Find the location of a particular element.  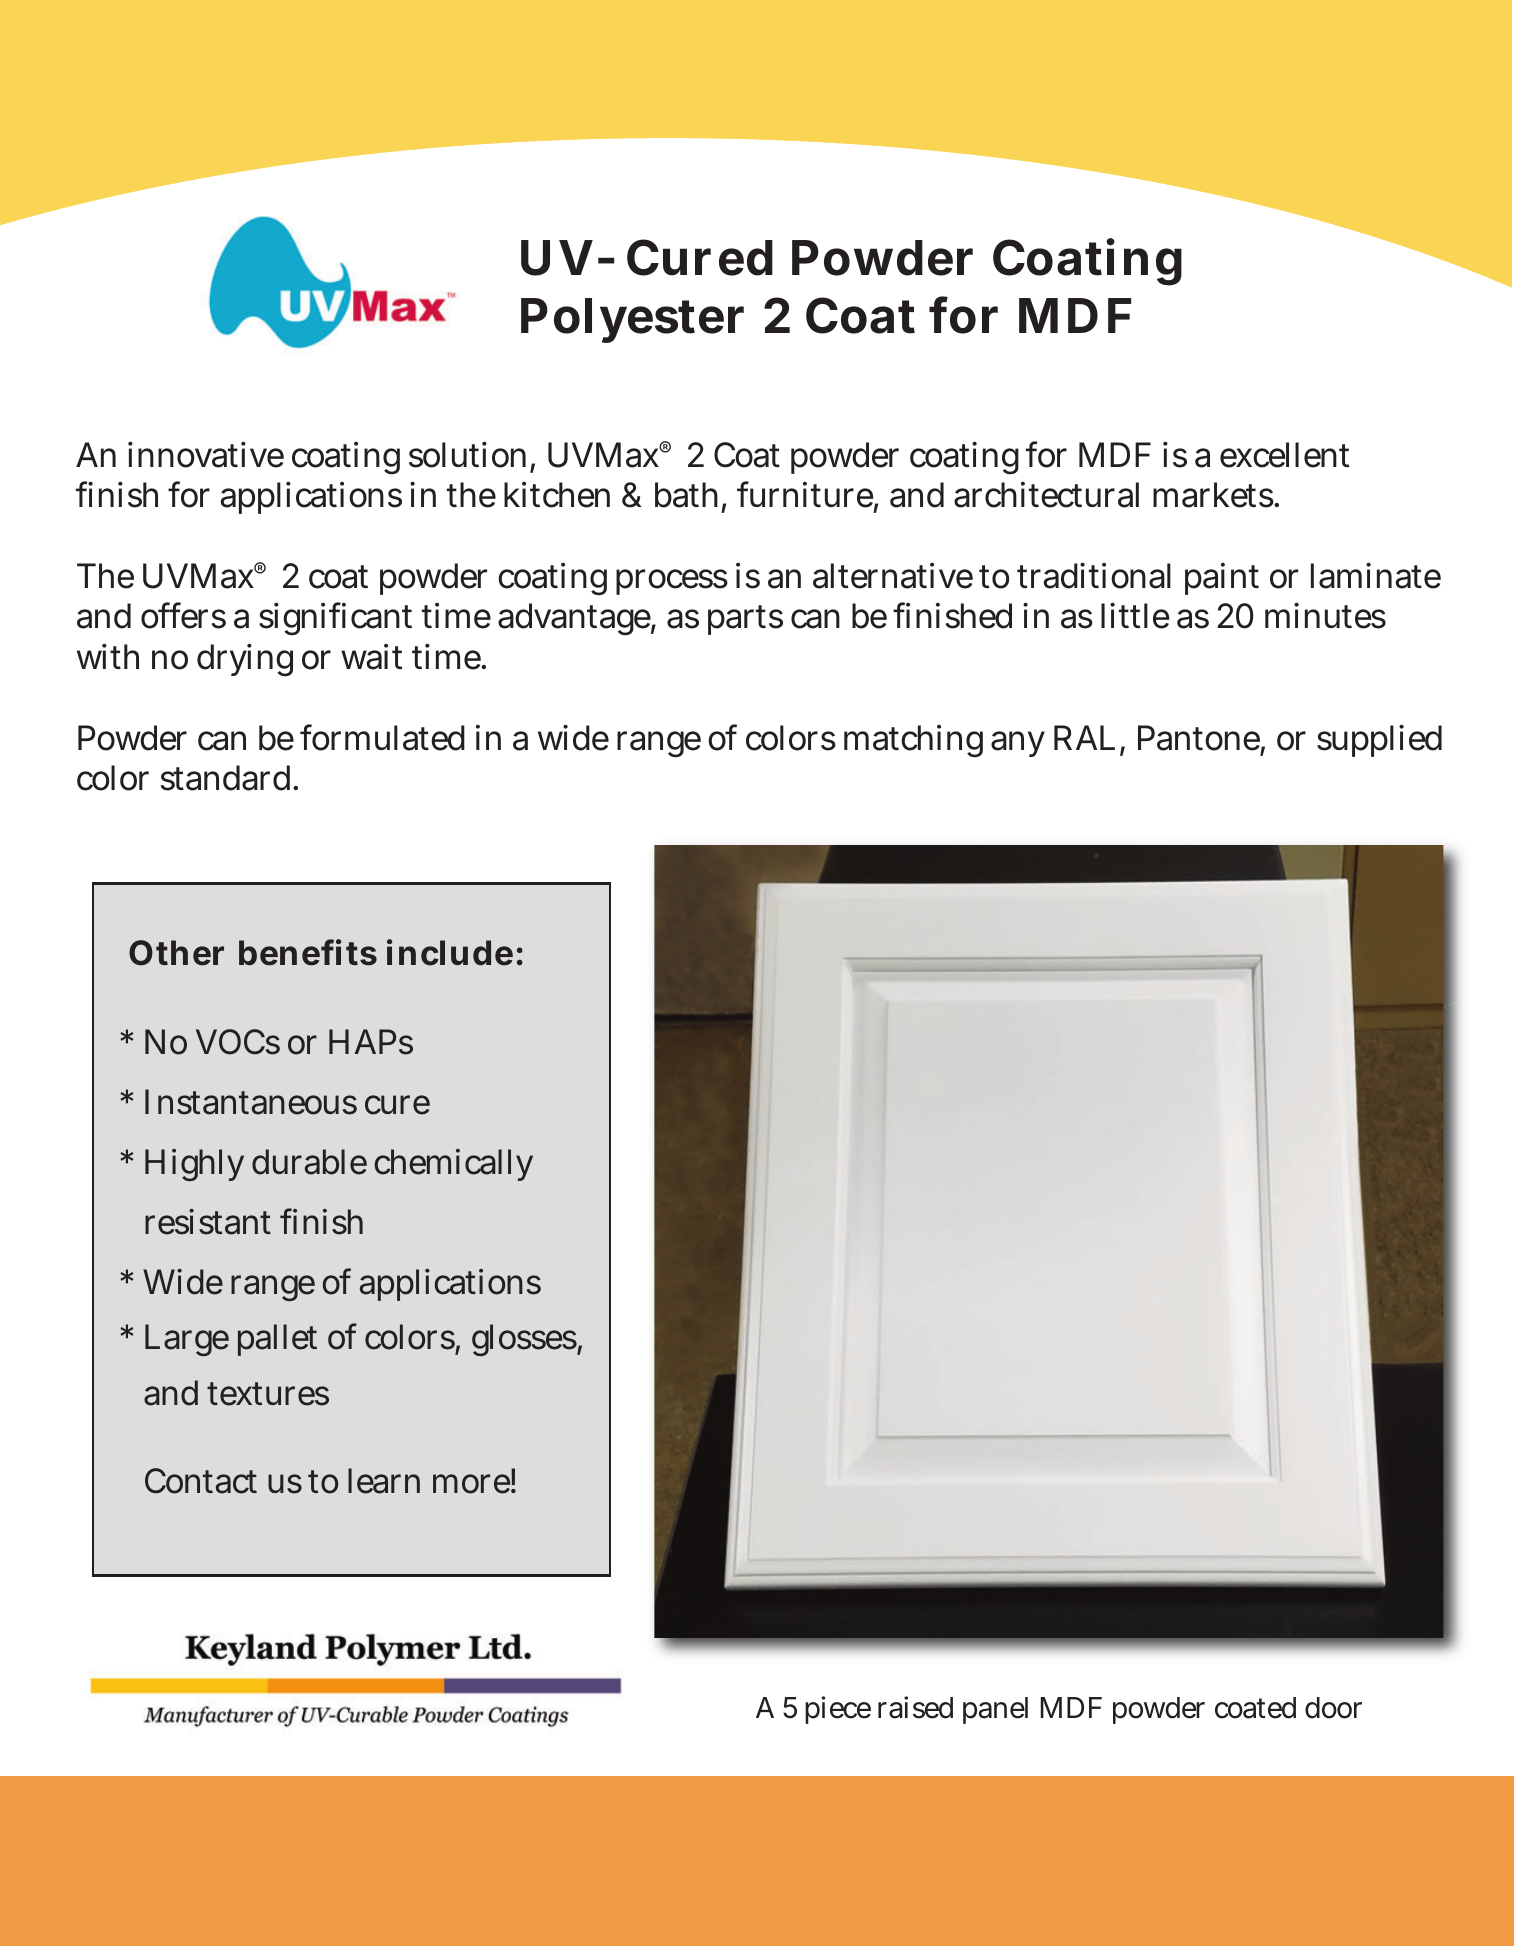

door is located at coordinates (1333, 1708).
